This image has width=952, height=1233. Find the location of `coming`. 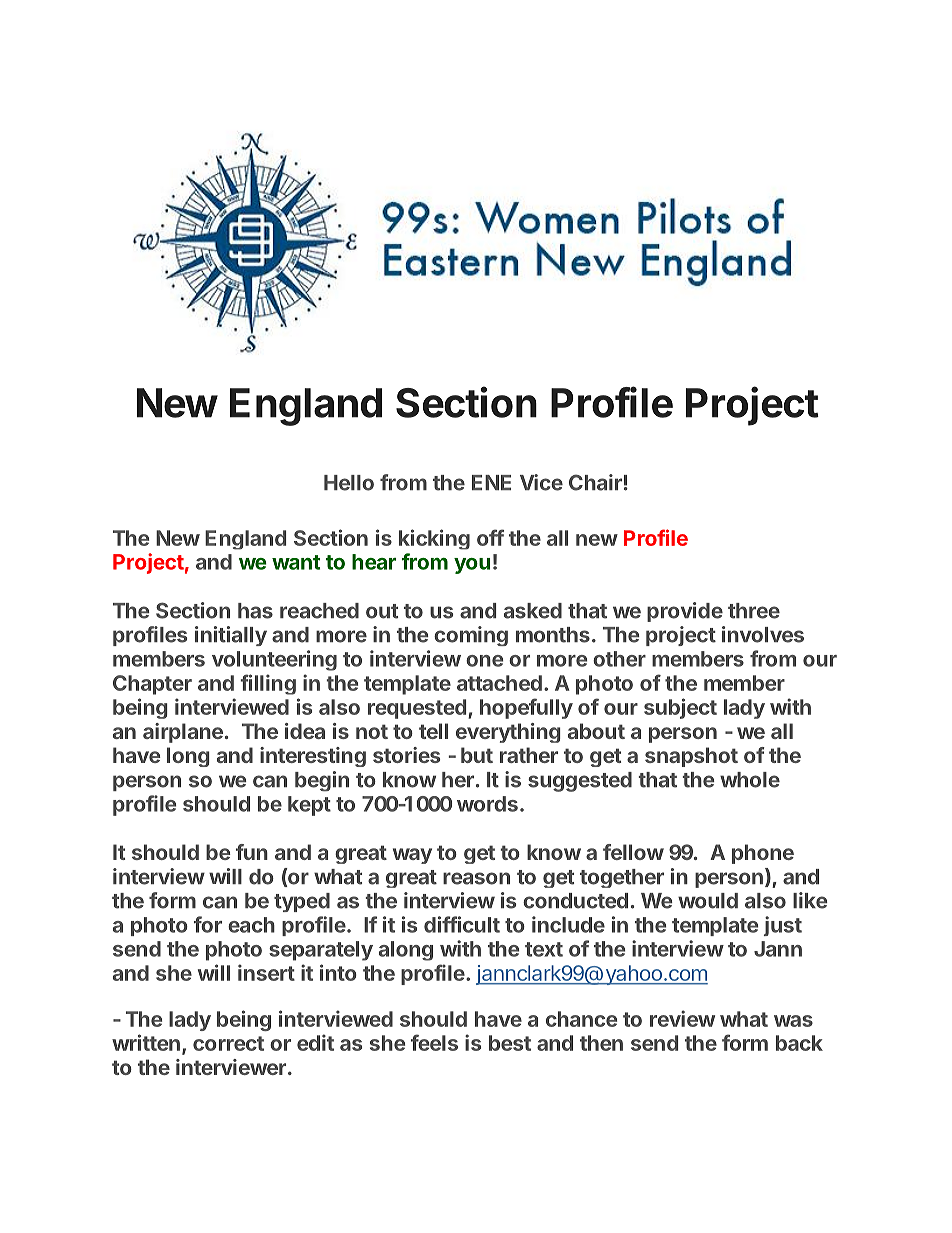

coming is located at coordinates (471, 636).
